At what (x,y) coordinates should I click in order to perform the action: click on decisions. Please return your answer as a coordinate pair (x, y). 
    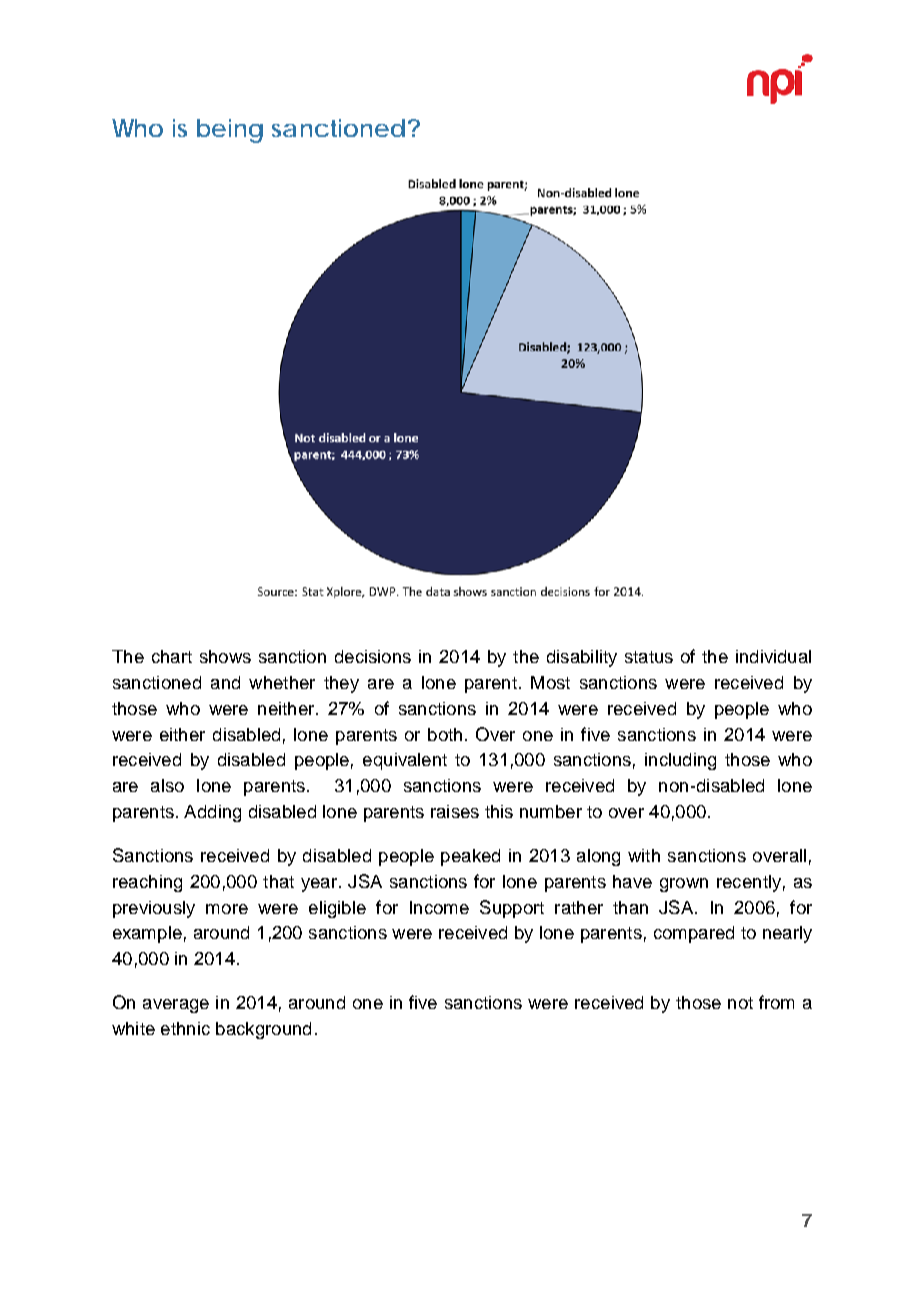
    Looking at the image, I should click on (373, 656).
